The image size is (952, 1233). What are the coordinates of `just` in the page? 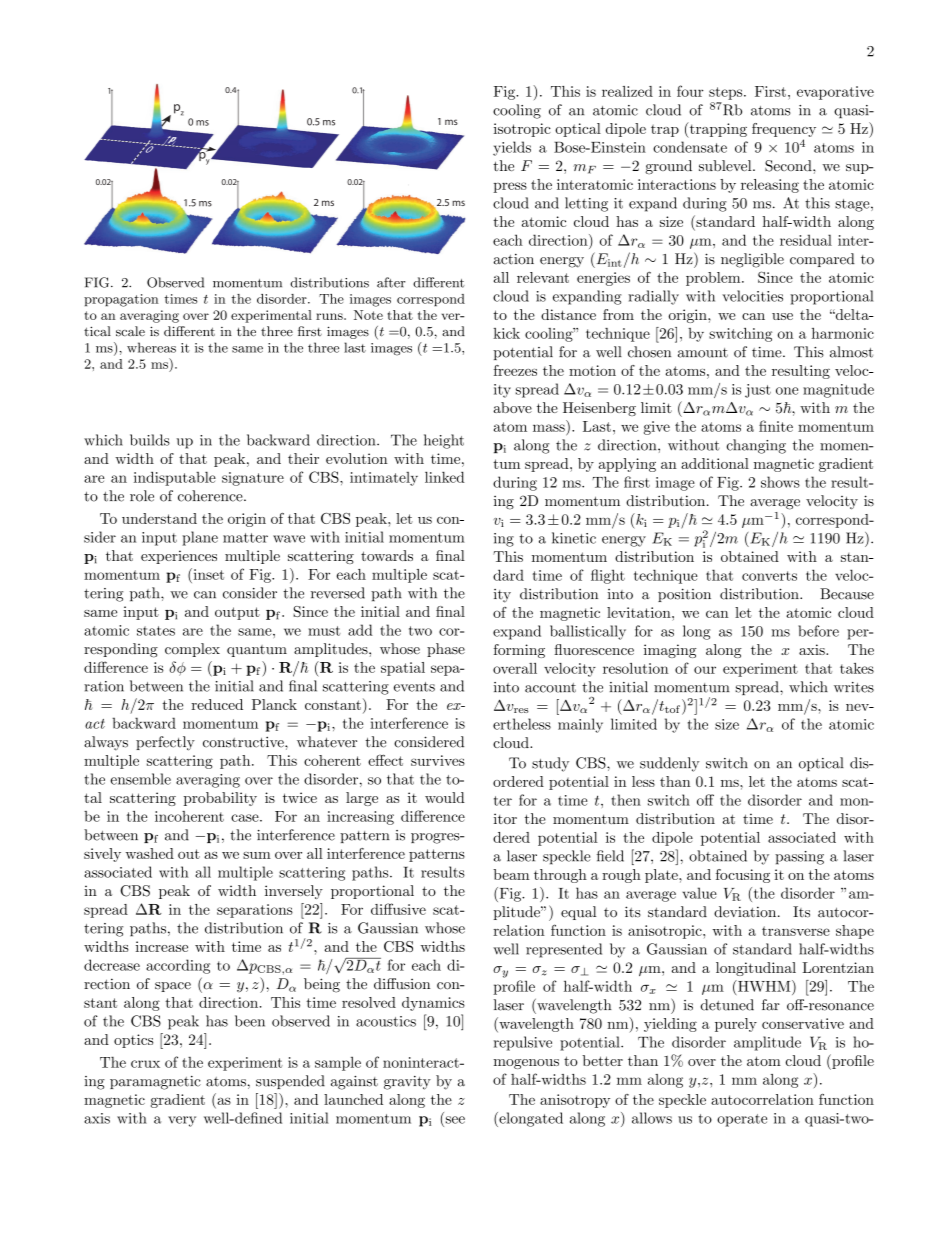 It's located at (758, 391).
